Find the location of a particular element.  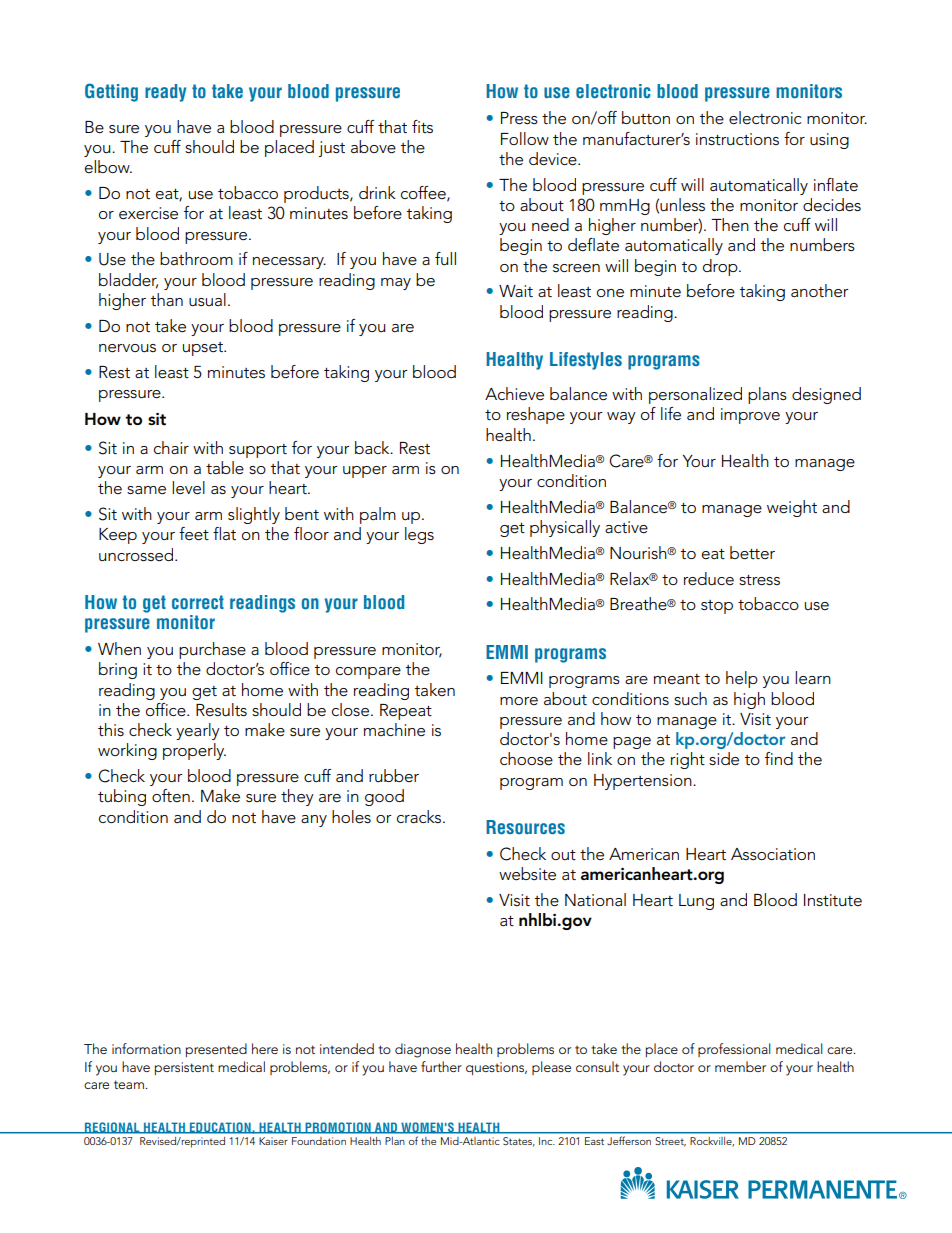

often is located at coordinates (171, 795).
